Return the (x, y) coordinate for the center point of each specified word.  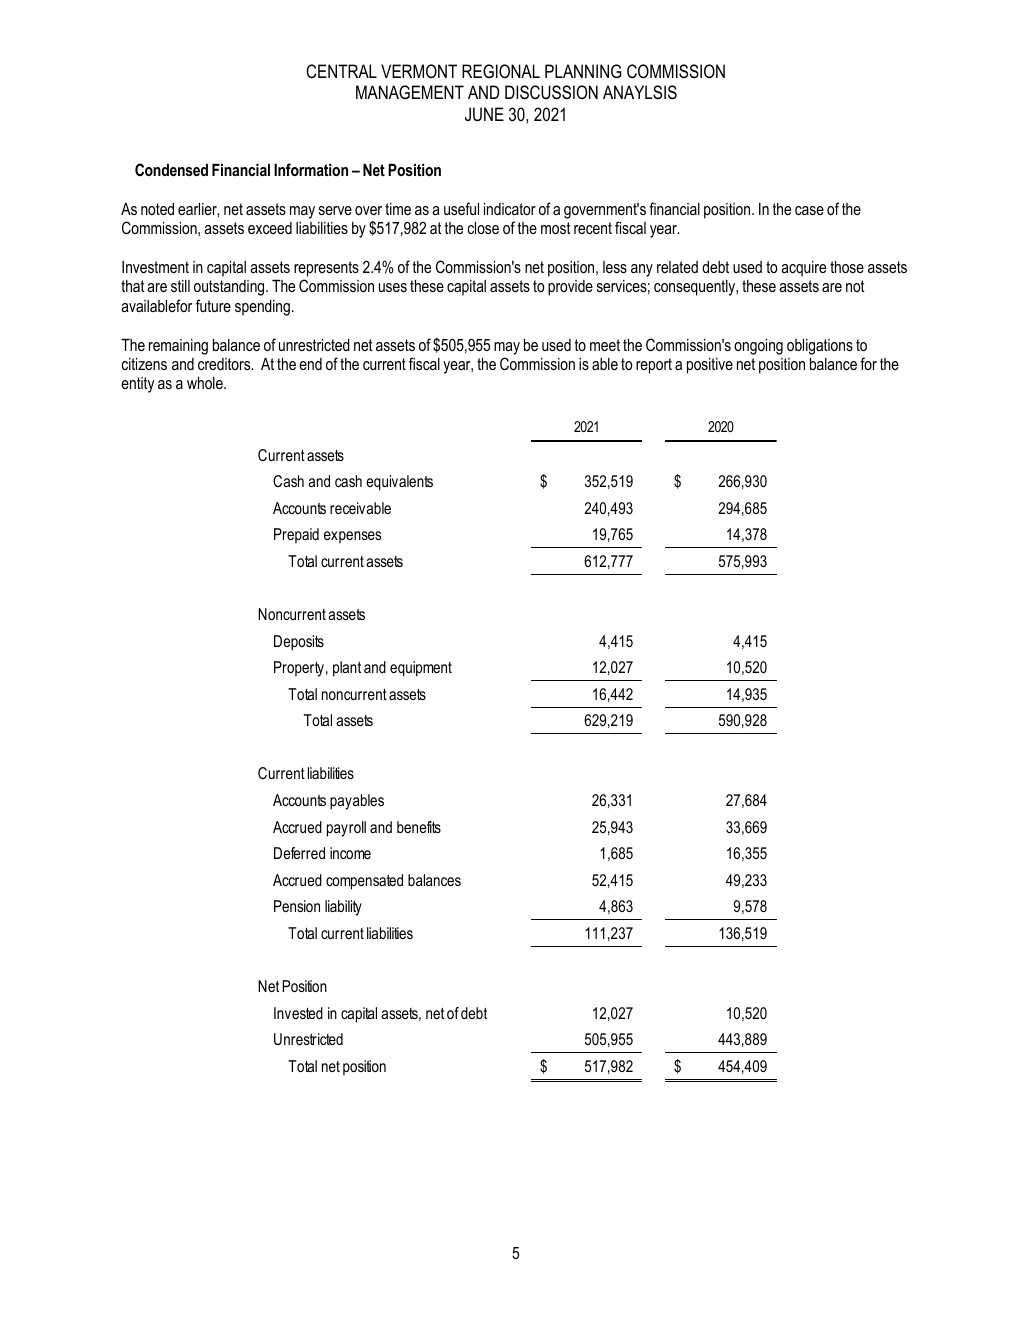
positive (710, 366)
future (213, 305)
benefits (419, 827)
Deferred (299, 853)
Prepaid (296, 535)
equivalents (399, 483)
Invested (298, 1013)
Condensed (171, 169)
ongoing (758, 347)
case (809, 210)
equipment (421, 669)
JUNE (484, 114)
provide (570, 288)
